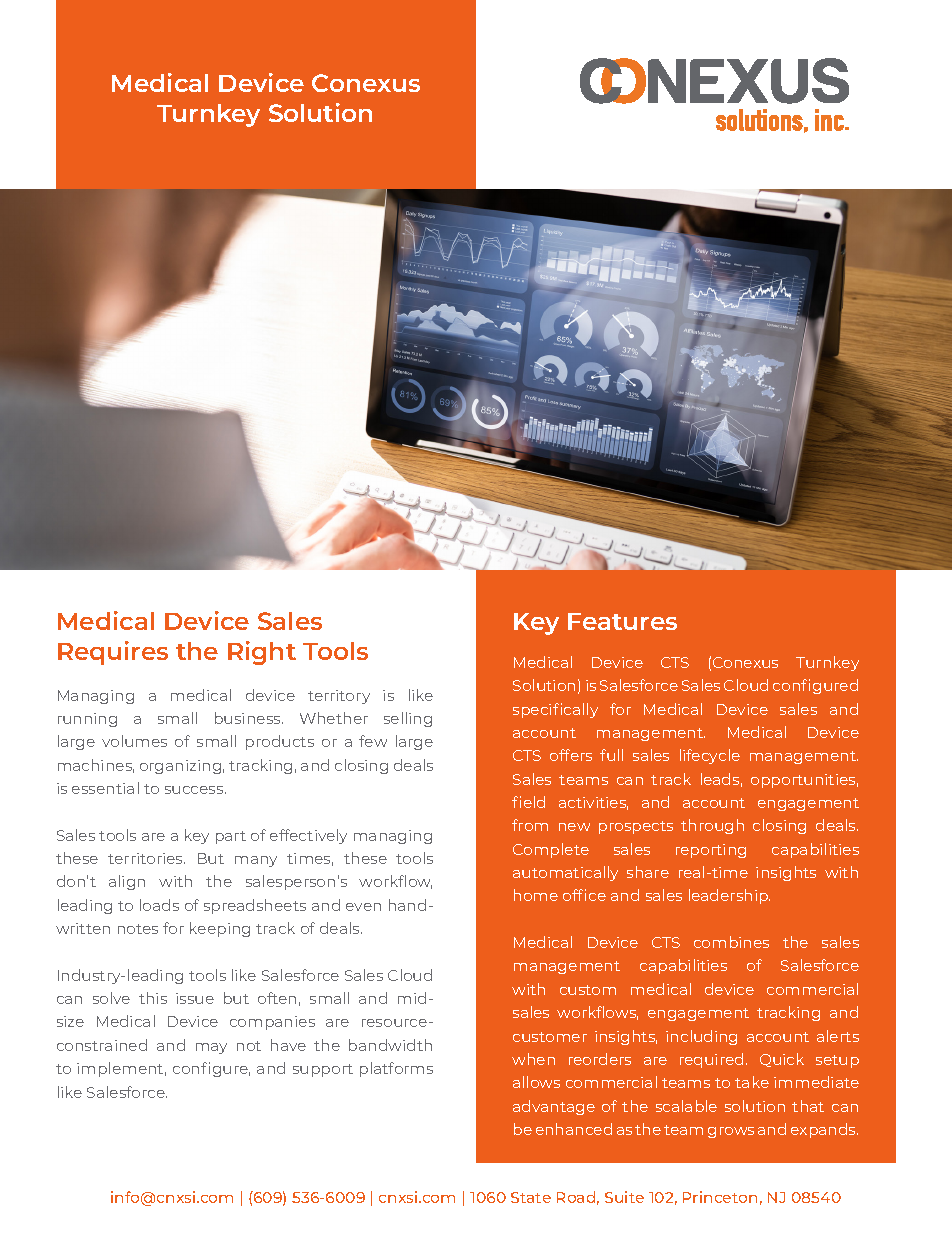  What do you see at coordinates (113, 653) in the page?
I see `Requires` at bounding box center [113, 653].
